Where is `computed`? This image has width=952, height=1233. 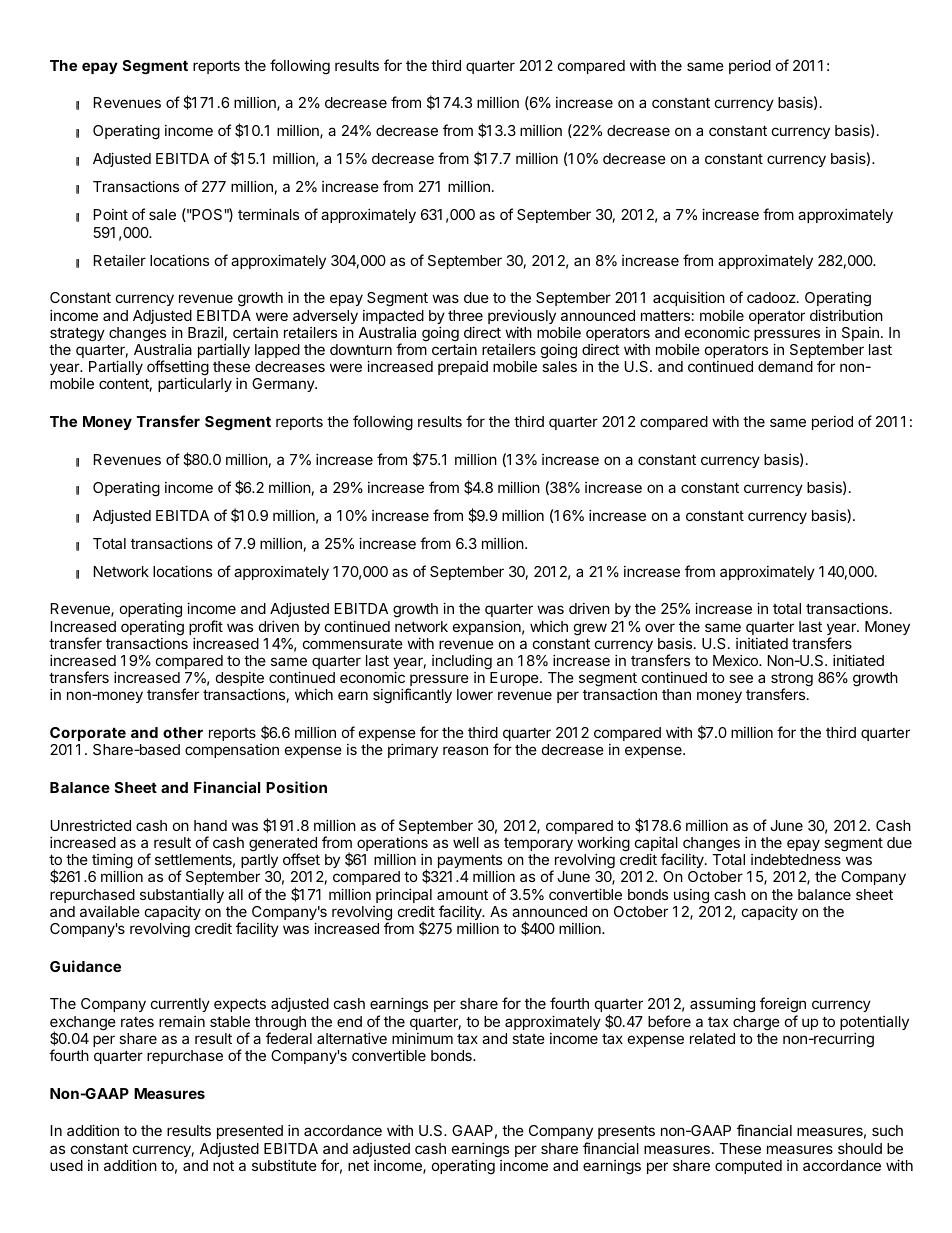 computed is located at coordinates (748, 1167).
